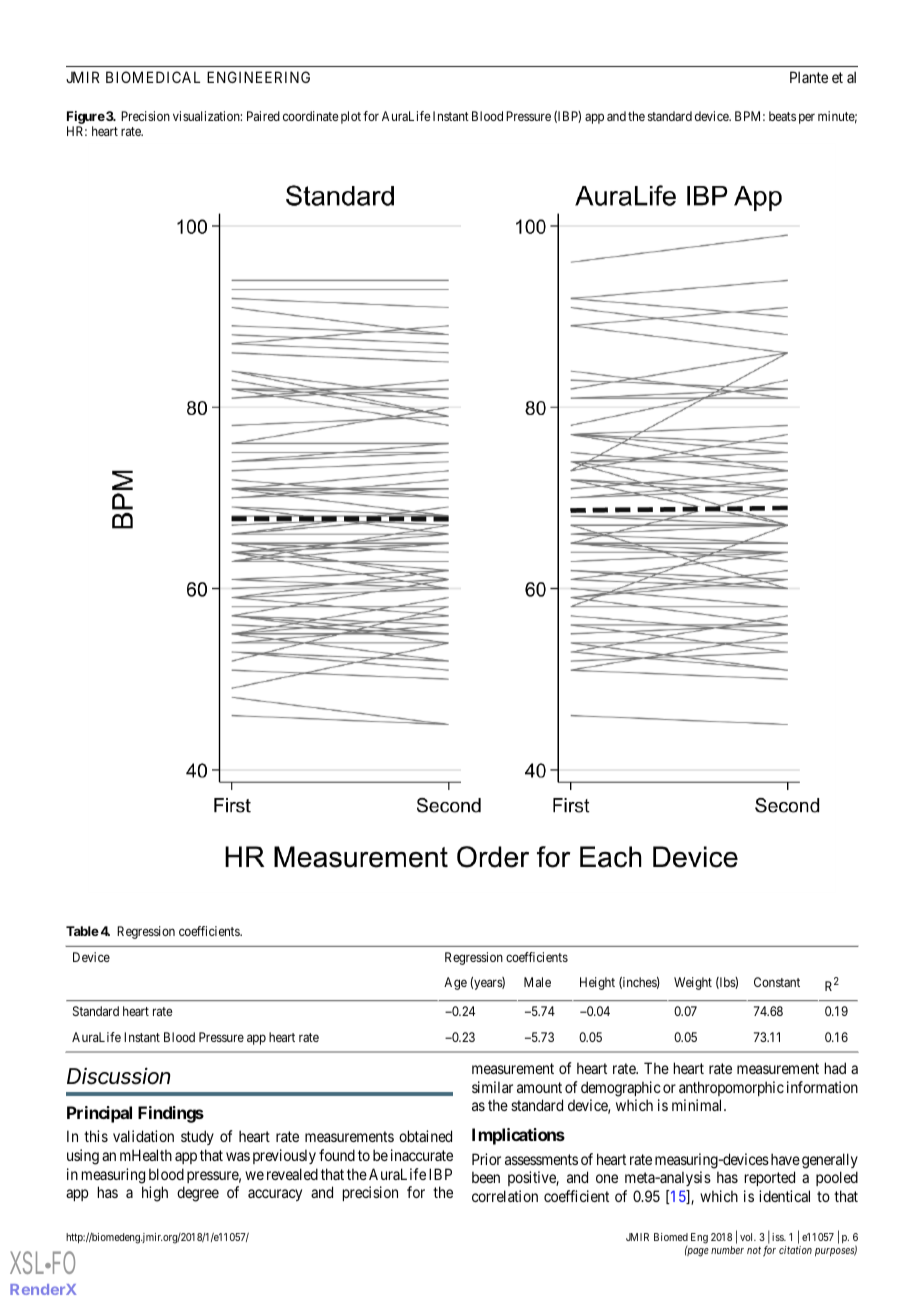  I want to click on Discussion, so click(118, 1076).
